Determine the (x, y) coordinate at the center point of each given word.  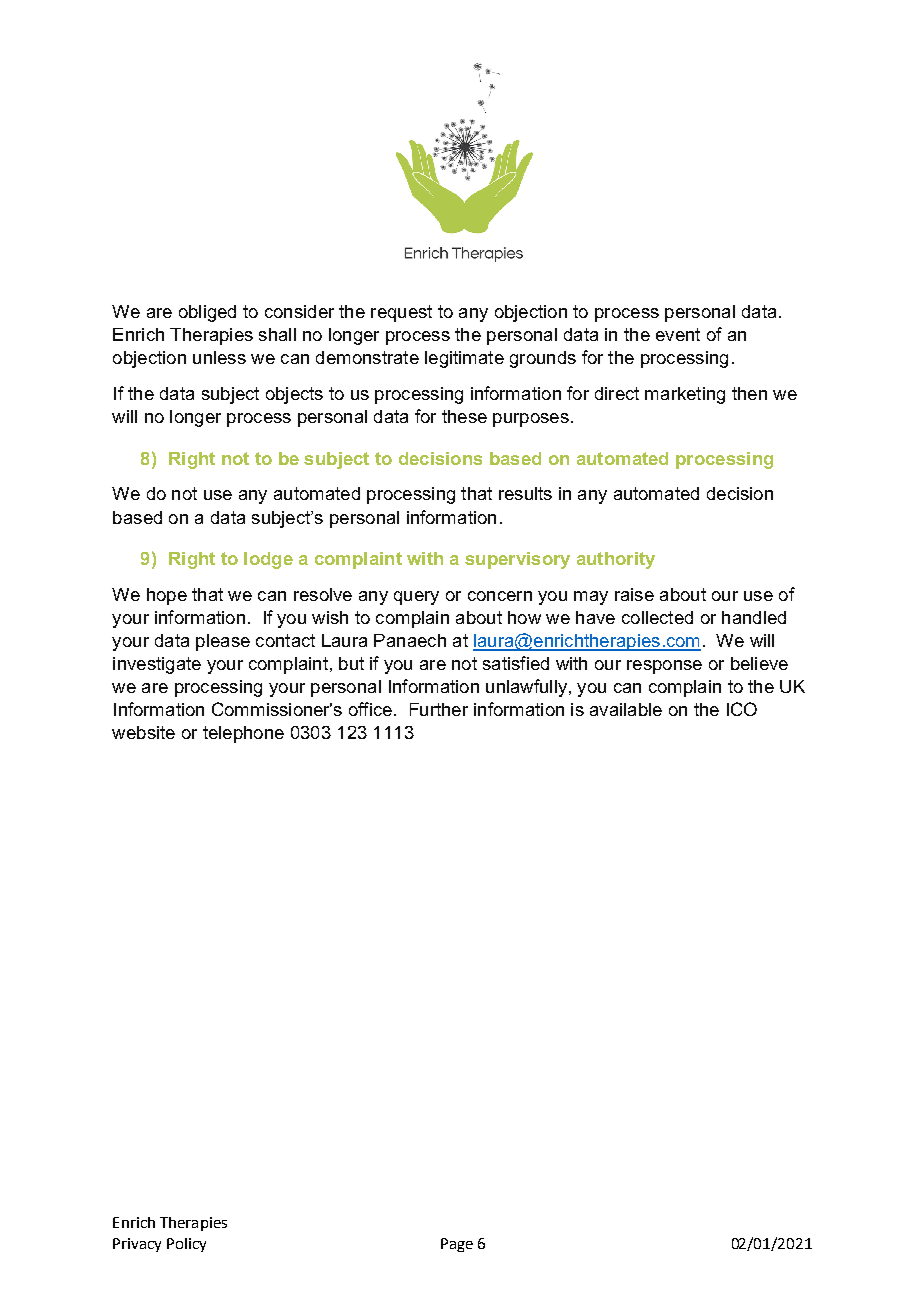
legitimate (464, 359)
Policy (186, 1245)
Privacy (137, 1245)
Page (457, 1245)
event (678, 334)
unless (219, 357)
